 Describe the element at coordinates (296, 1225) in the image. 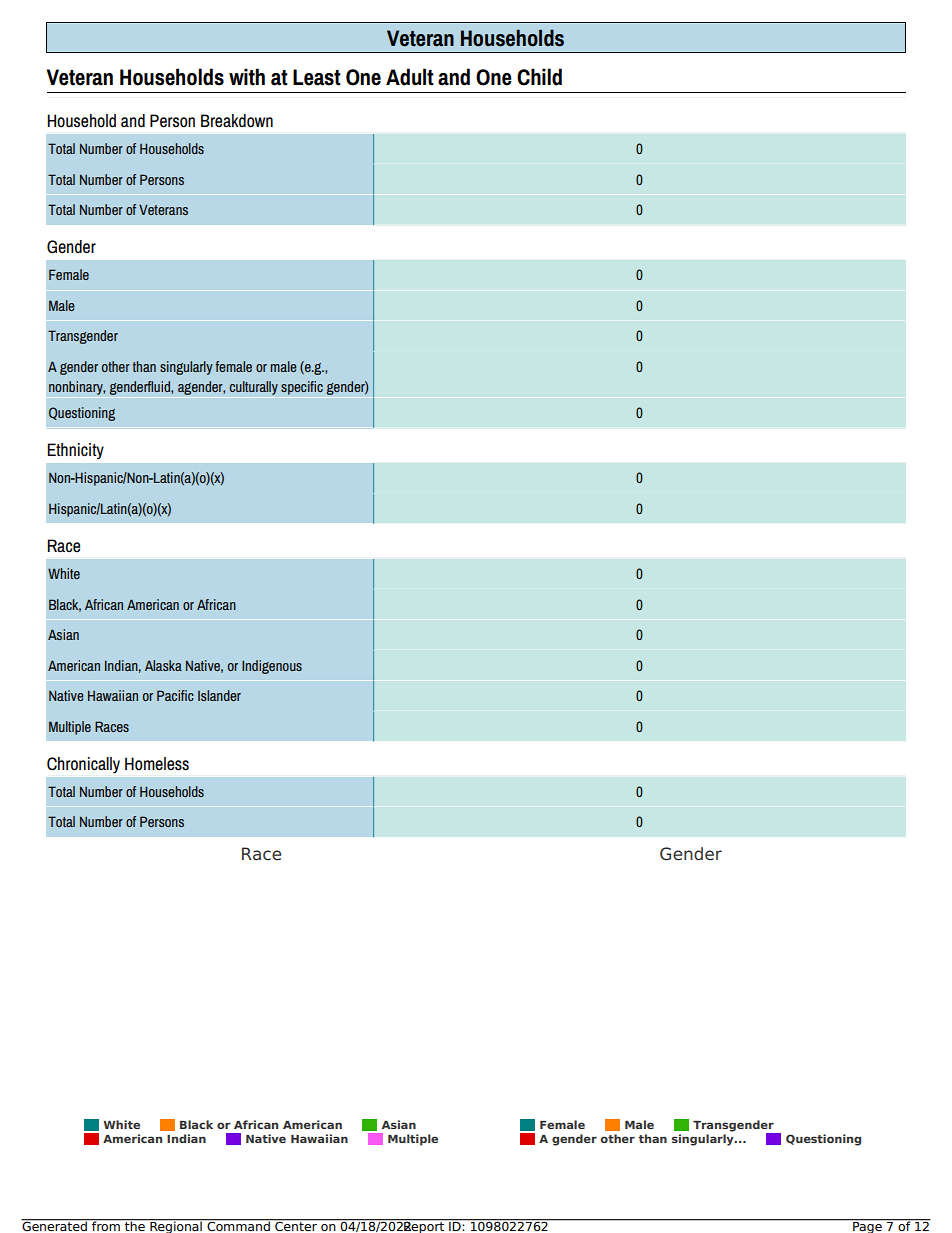

I see `Center` at that location.
